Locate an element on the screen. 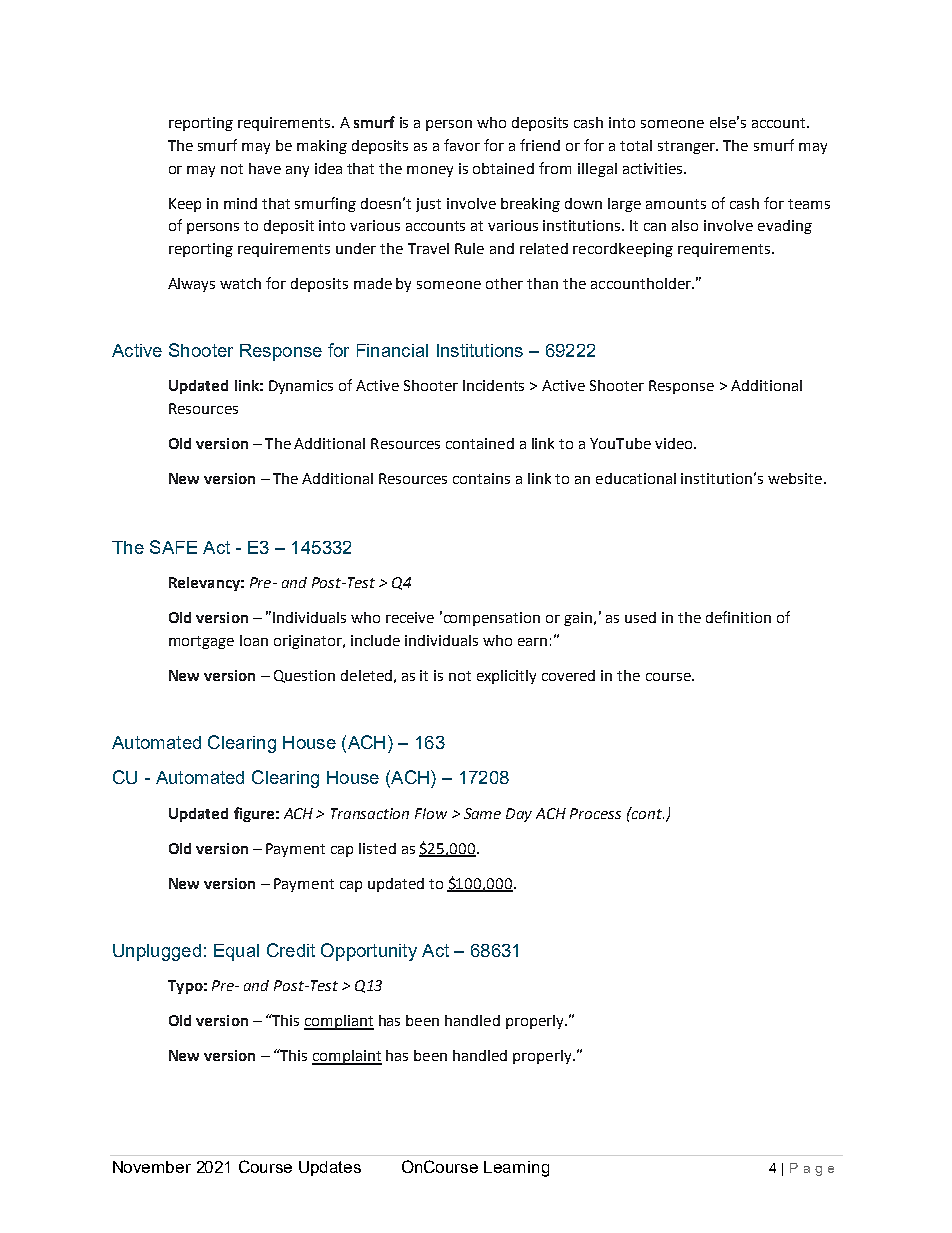 The height and width of the screenshot is (1233, 952). November is located at coordinates (152, 1167).
